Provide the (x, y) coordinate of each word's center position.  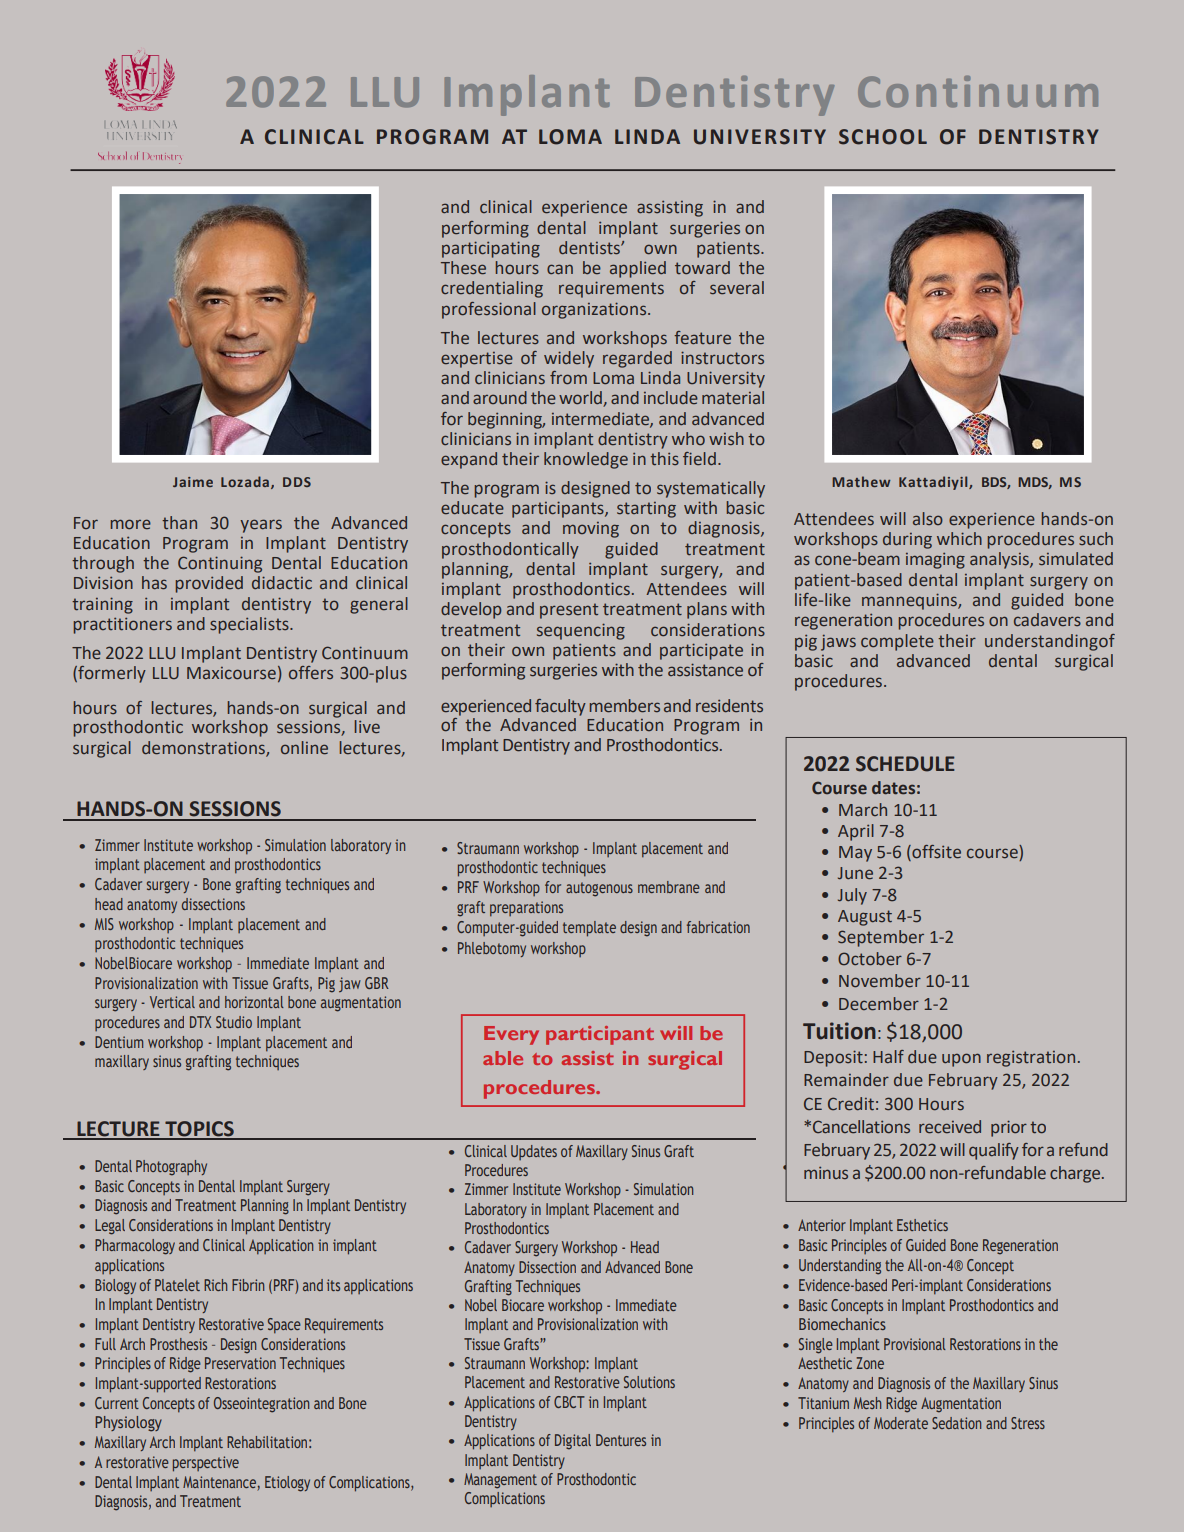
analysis (1000, 560)
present (569, 611)
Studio (234, 1022)
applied (638, 269)
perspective (206, 1464)
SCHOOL (883, 137)
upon (961, 1060)
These (463, 268)
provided (209, 584)
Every (511, 1035)
